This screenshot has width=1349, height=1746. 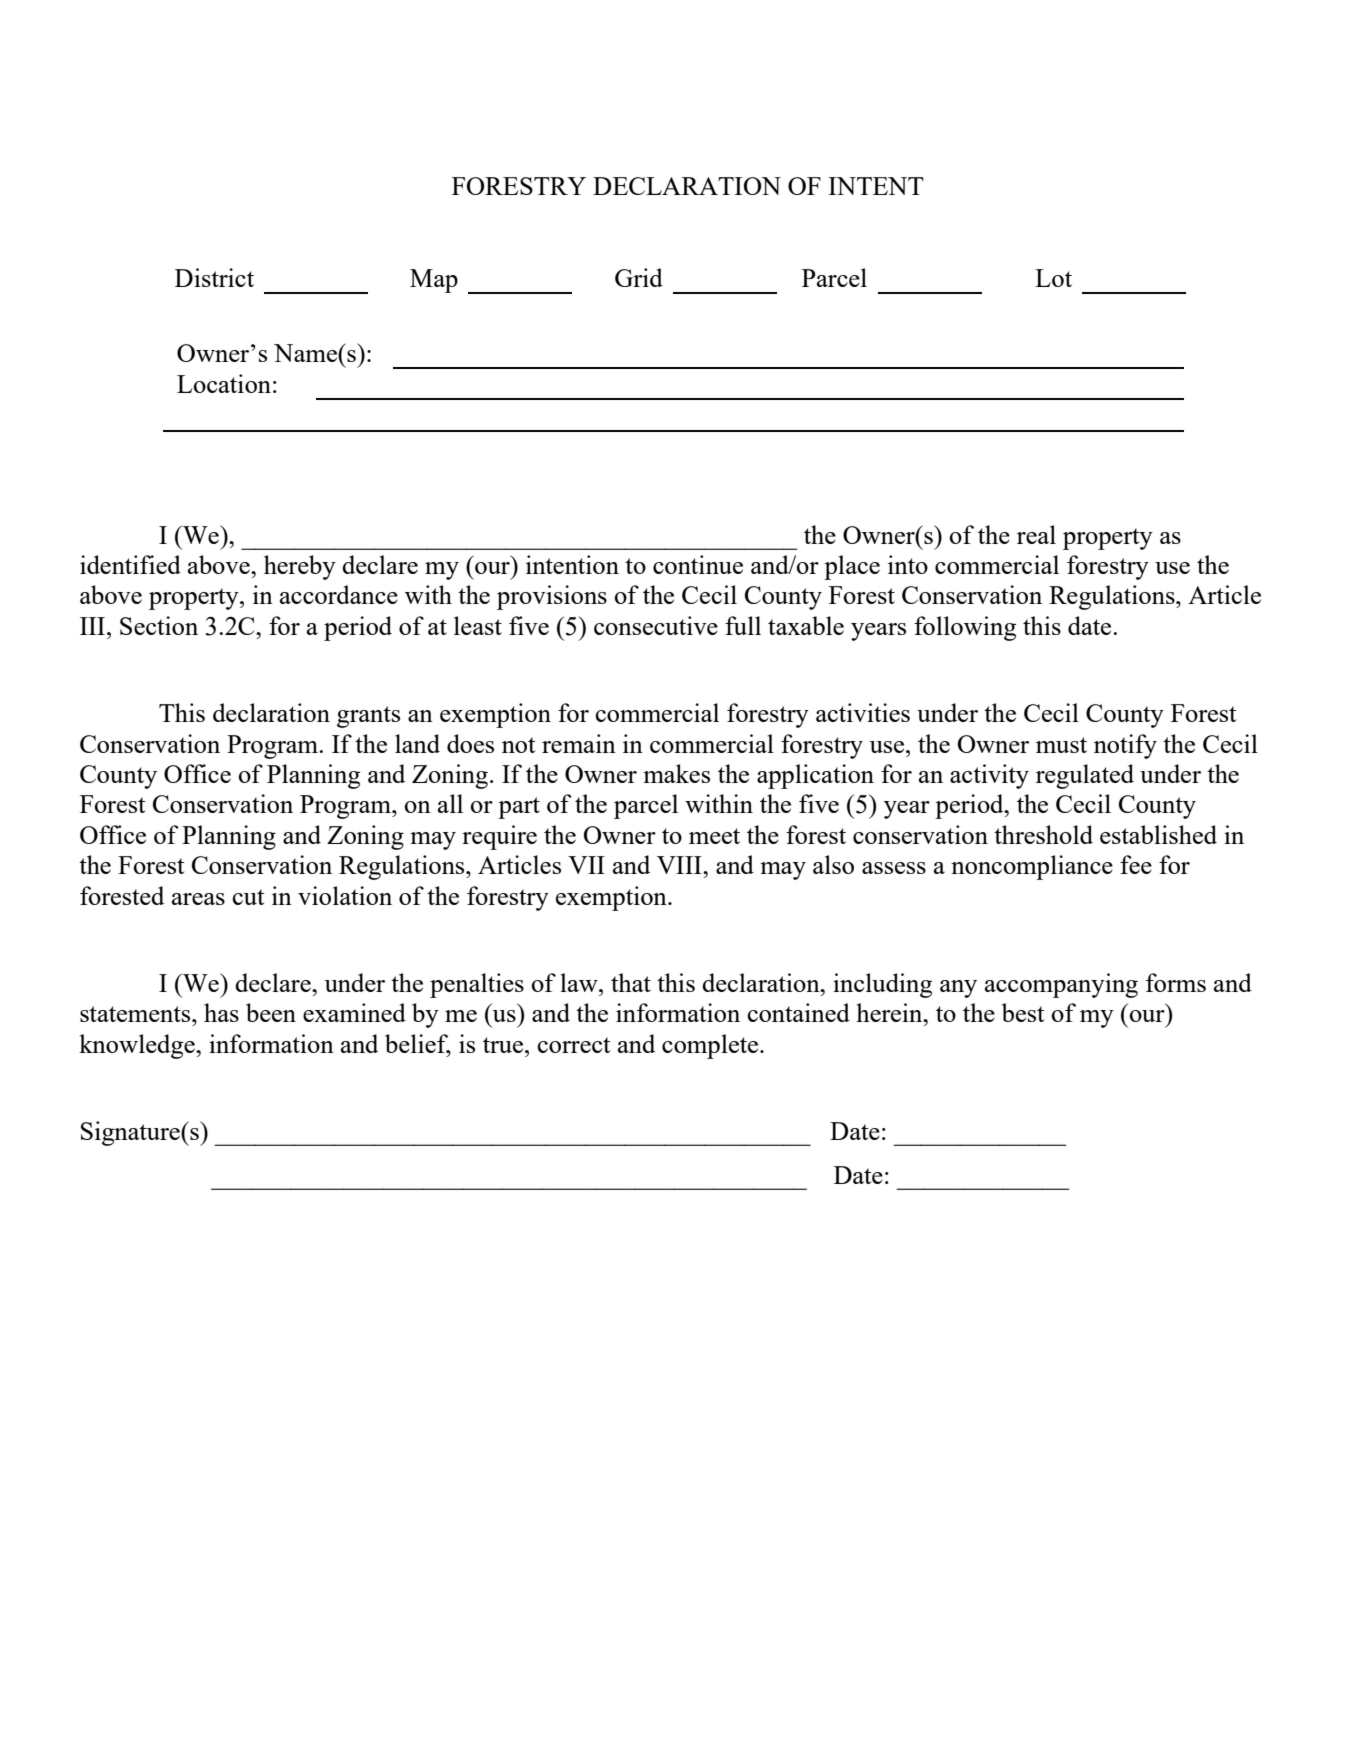 I want to click on District, so click(x=214, y=277).
